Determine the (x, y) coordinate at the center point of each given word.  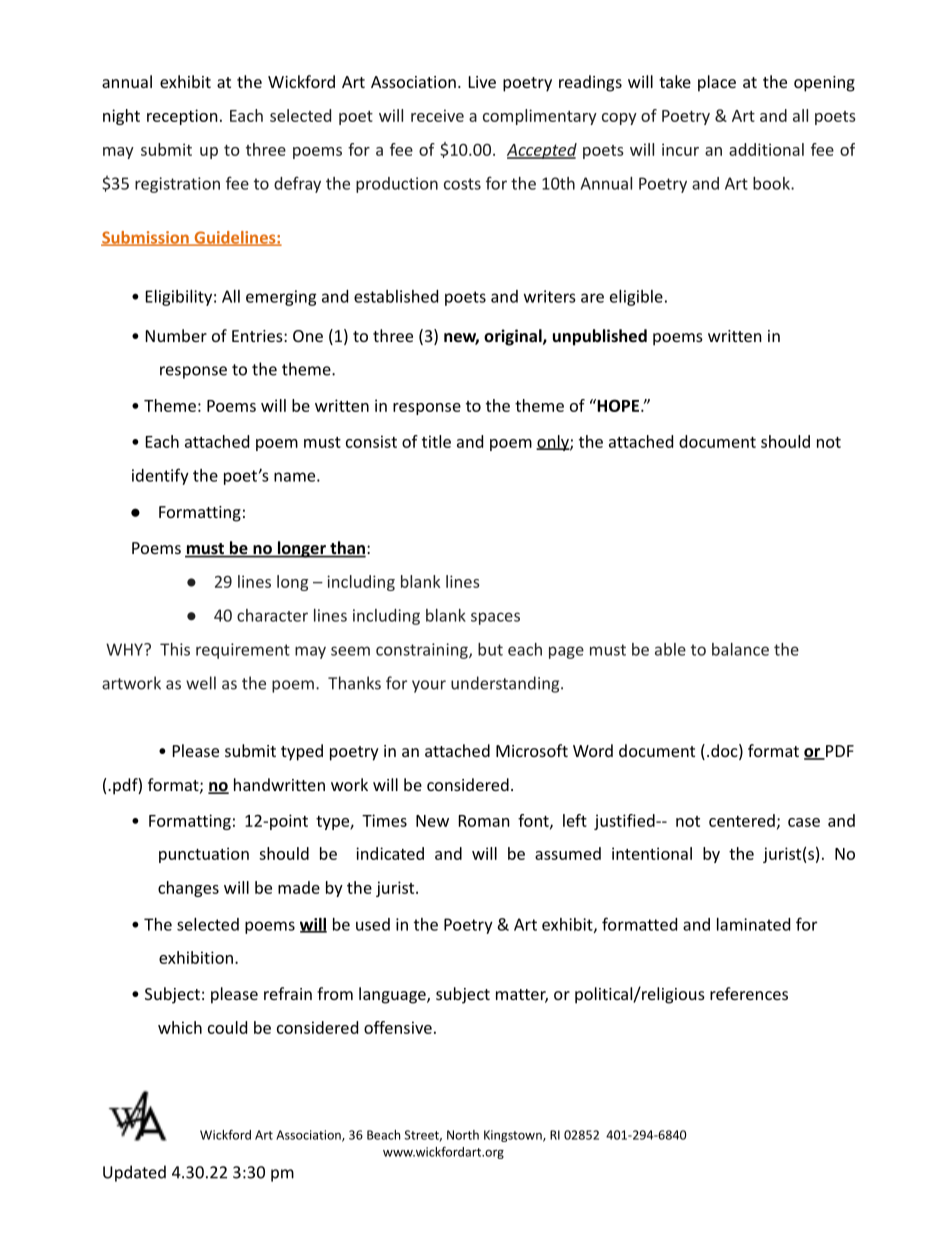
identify (160, 476)
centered (742, 820)
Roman (484, 821)
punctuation (204, 855)
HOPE (618, 405)
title (436, 441)
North (463, 1135)
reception (182, 117)
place (717, 83)
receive (437, 115)
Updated (134, 1173)
